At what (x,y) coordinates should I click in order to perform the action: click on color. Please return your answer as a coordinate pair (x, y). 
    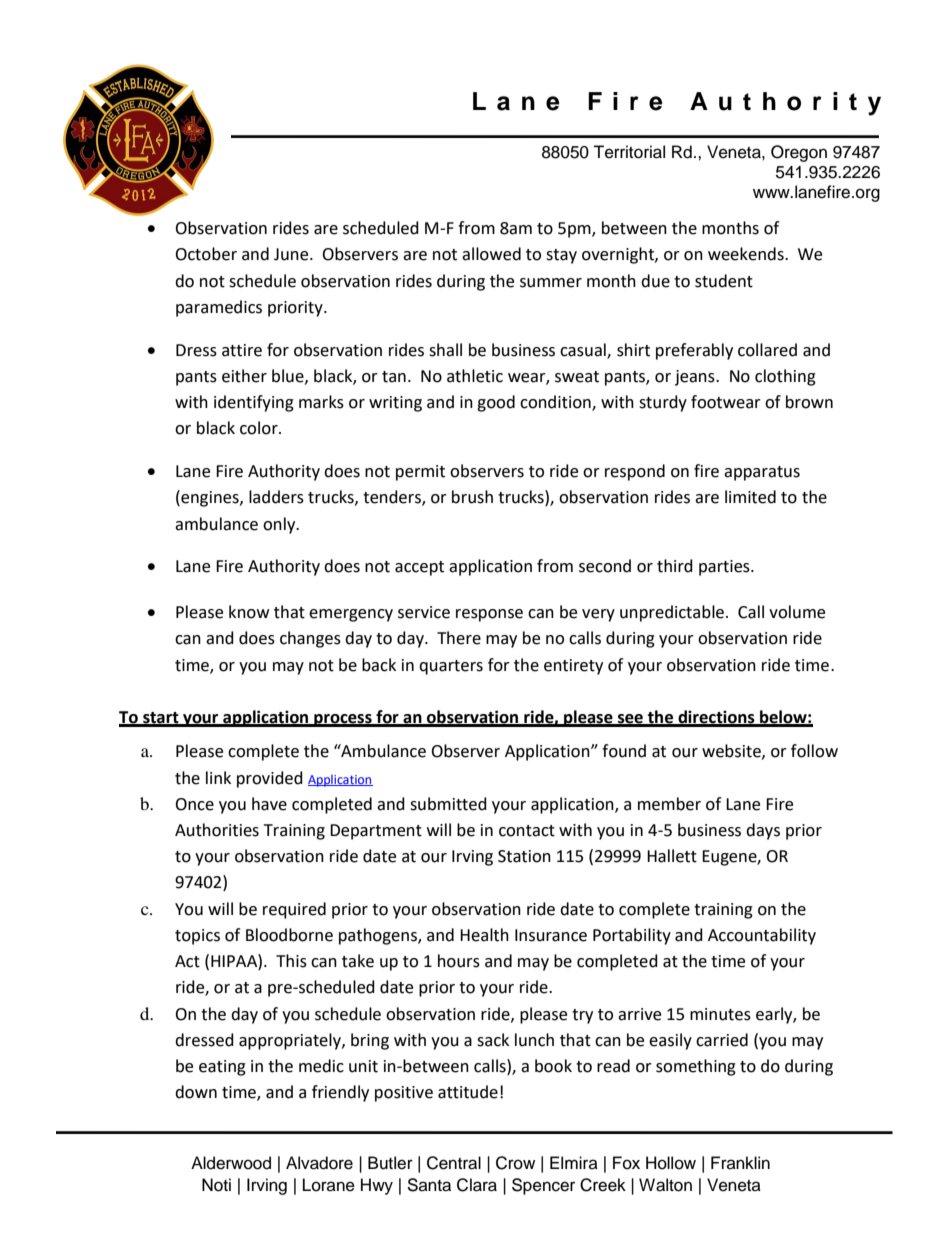
    Looking at the image, I should click on (260, 428).
